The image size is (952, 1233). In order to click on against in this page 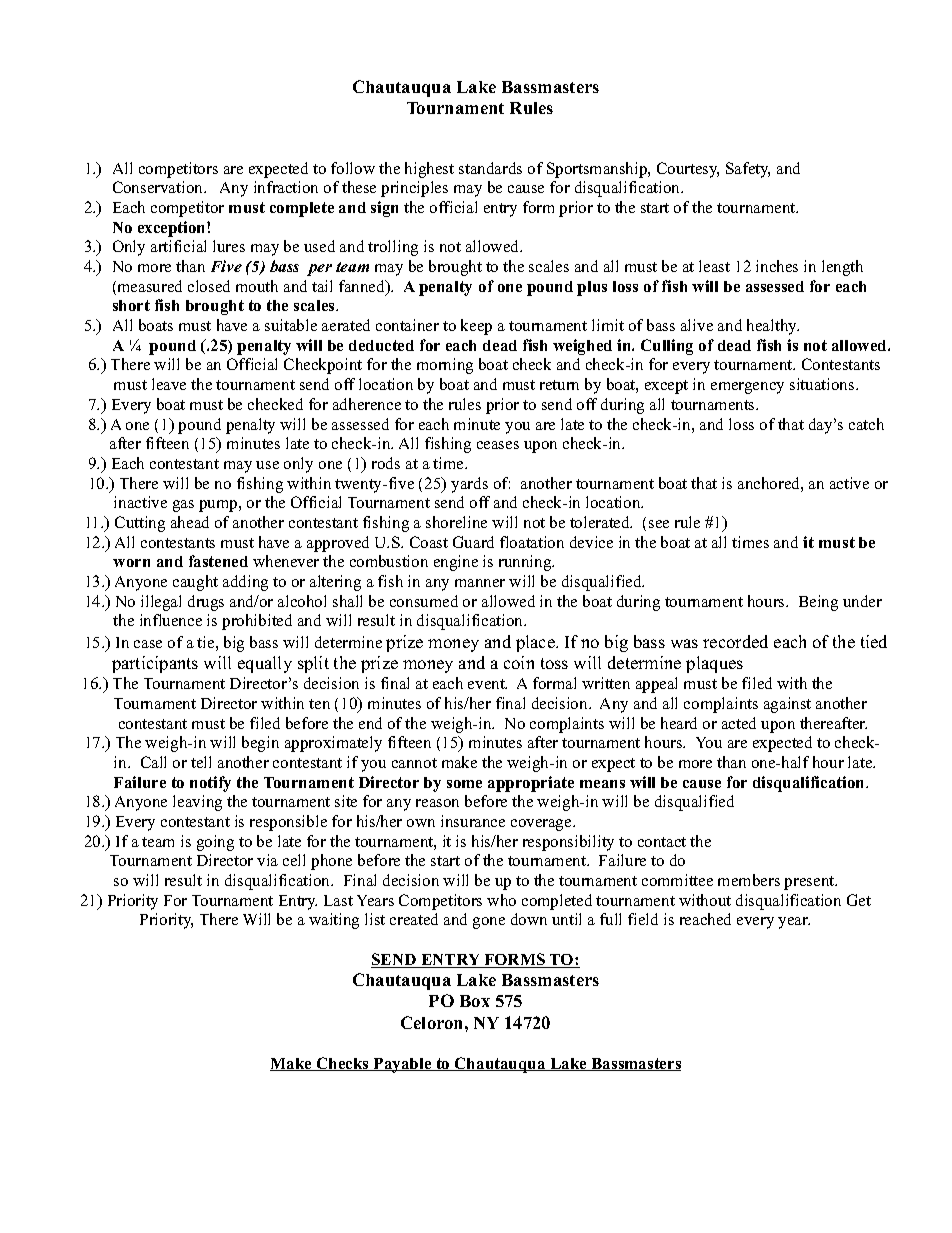, I will do `click(787, 705)`.
